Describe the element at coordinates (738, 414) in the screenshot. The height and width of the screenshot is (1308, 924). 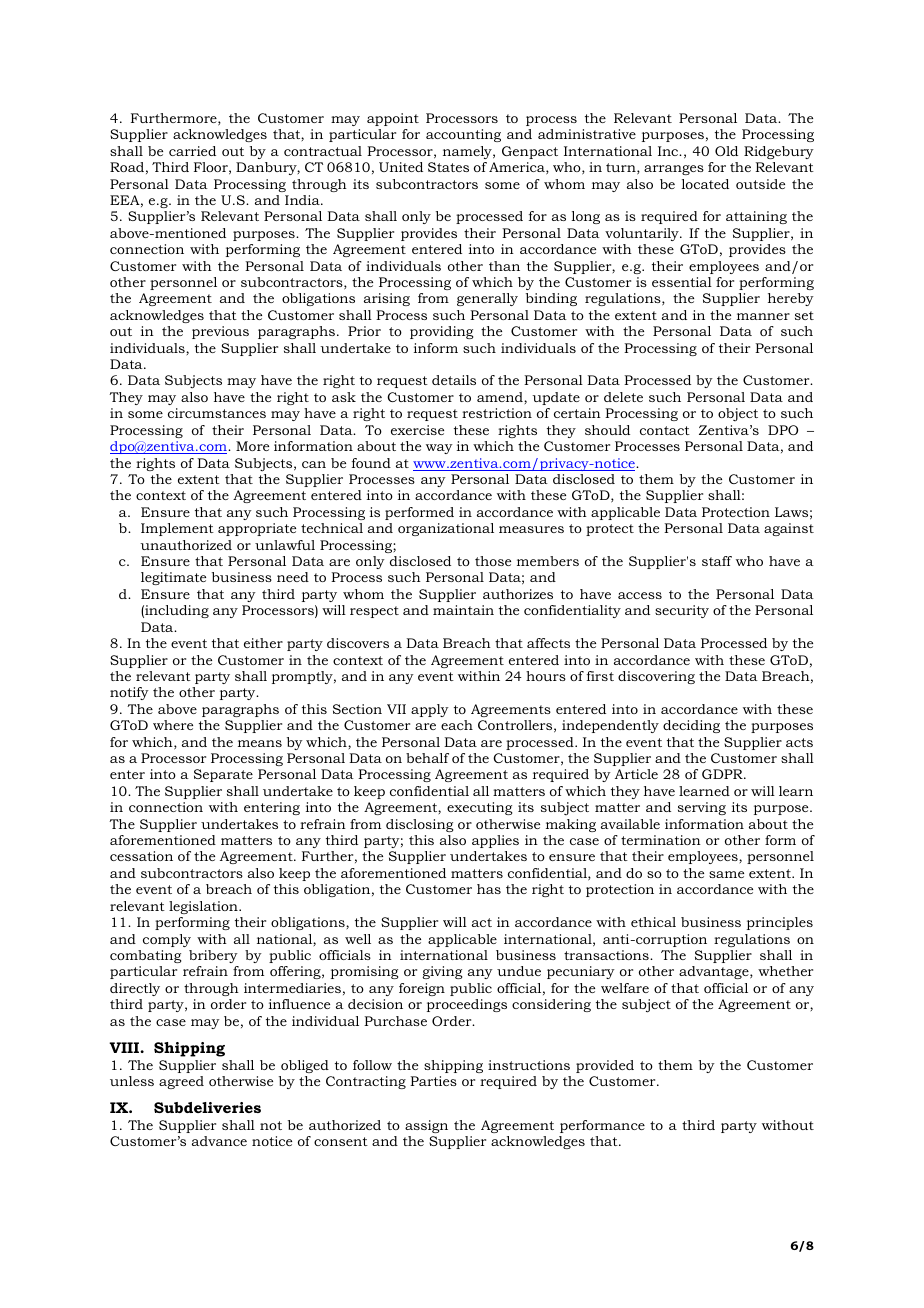
I see `object` at that location.
